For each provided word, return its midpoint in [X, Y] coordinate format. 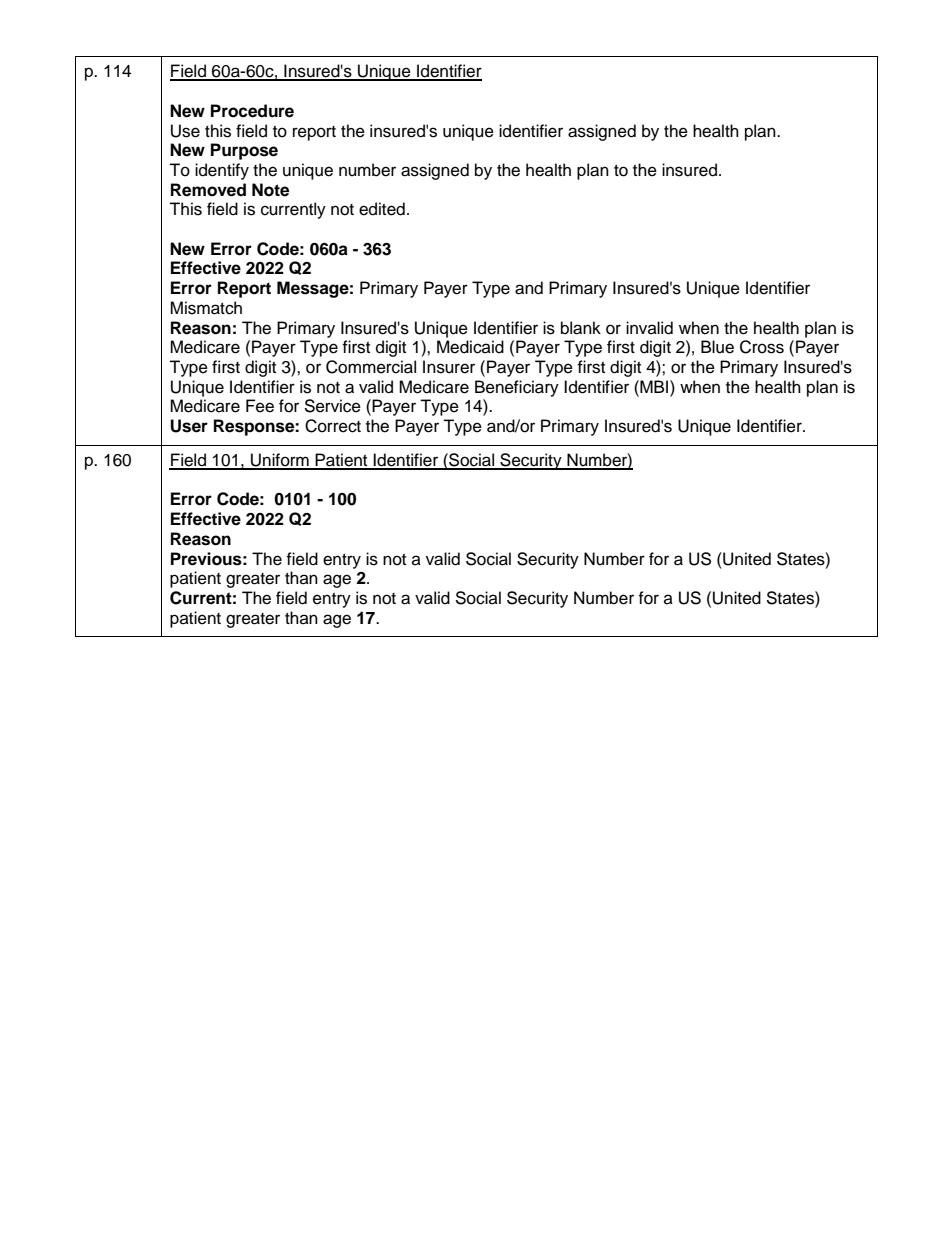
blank [581, 328]
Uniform [280, 461]
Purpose [244, 151]
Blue [717, 347]
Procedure [252, 111]
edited [382, 209]
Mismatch [206, 308]
